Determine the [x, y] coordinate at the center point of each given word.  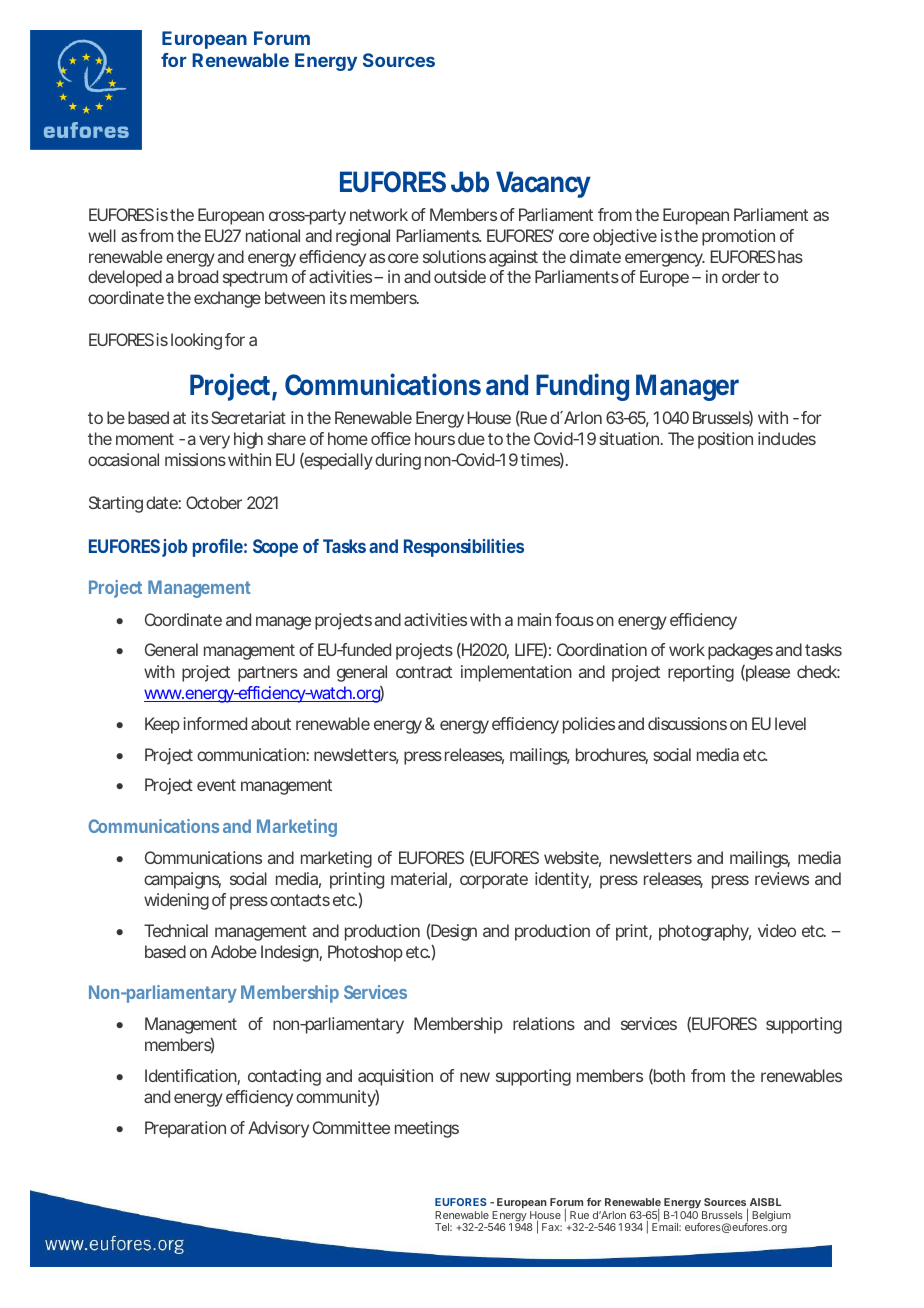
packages [740, 651]
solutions [454, 256]
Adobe [234, 951]
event [216, 785]
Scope [275, 548]
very [214, 442]
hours [435, 438]
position [725, 440]
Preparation [185, 1129]
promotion [738, 237]
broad [198, 276]
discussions [687, 723]
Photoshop [365, 953]
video [777, 930]
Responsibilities [464, 548]
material [419, 878]
